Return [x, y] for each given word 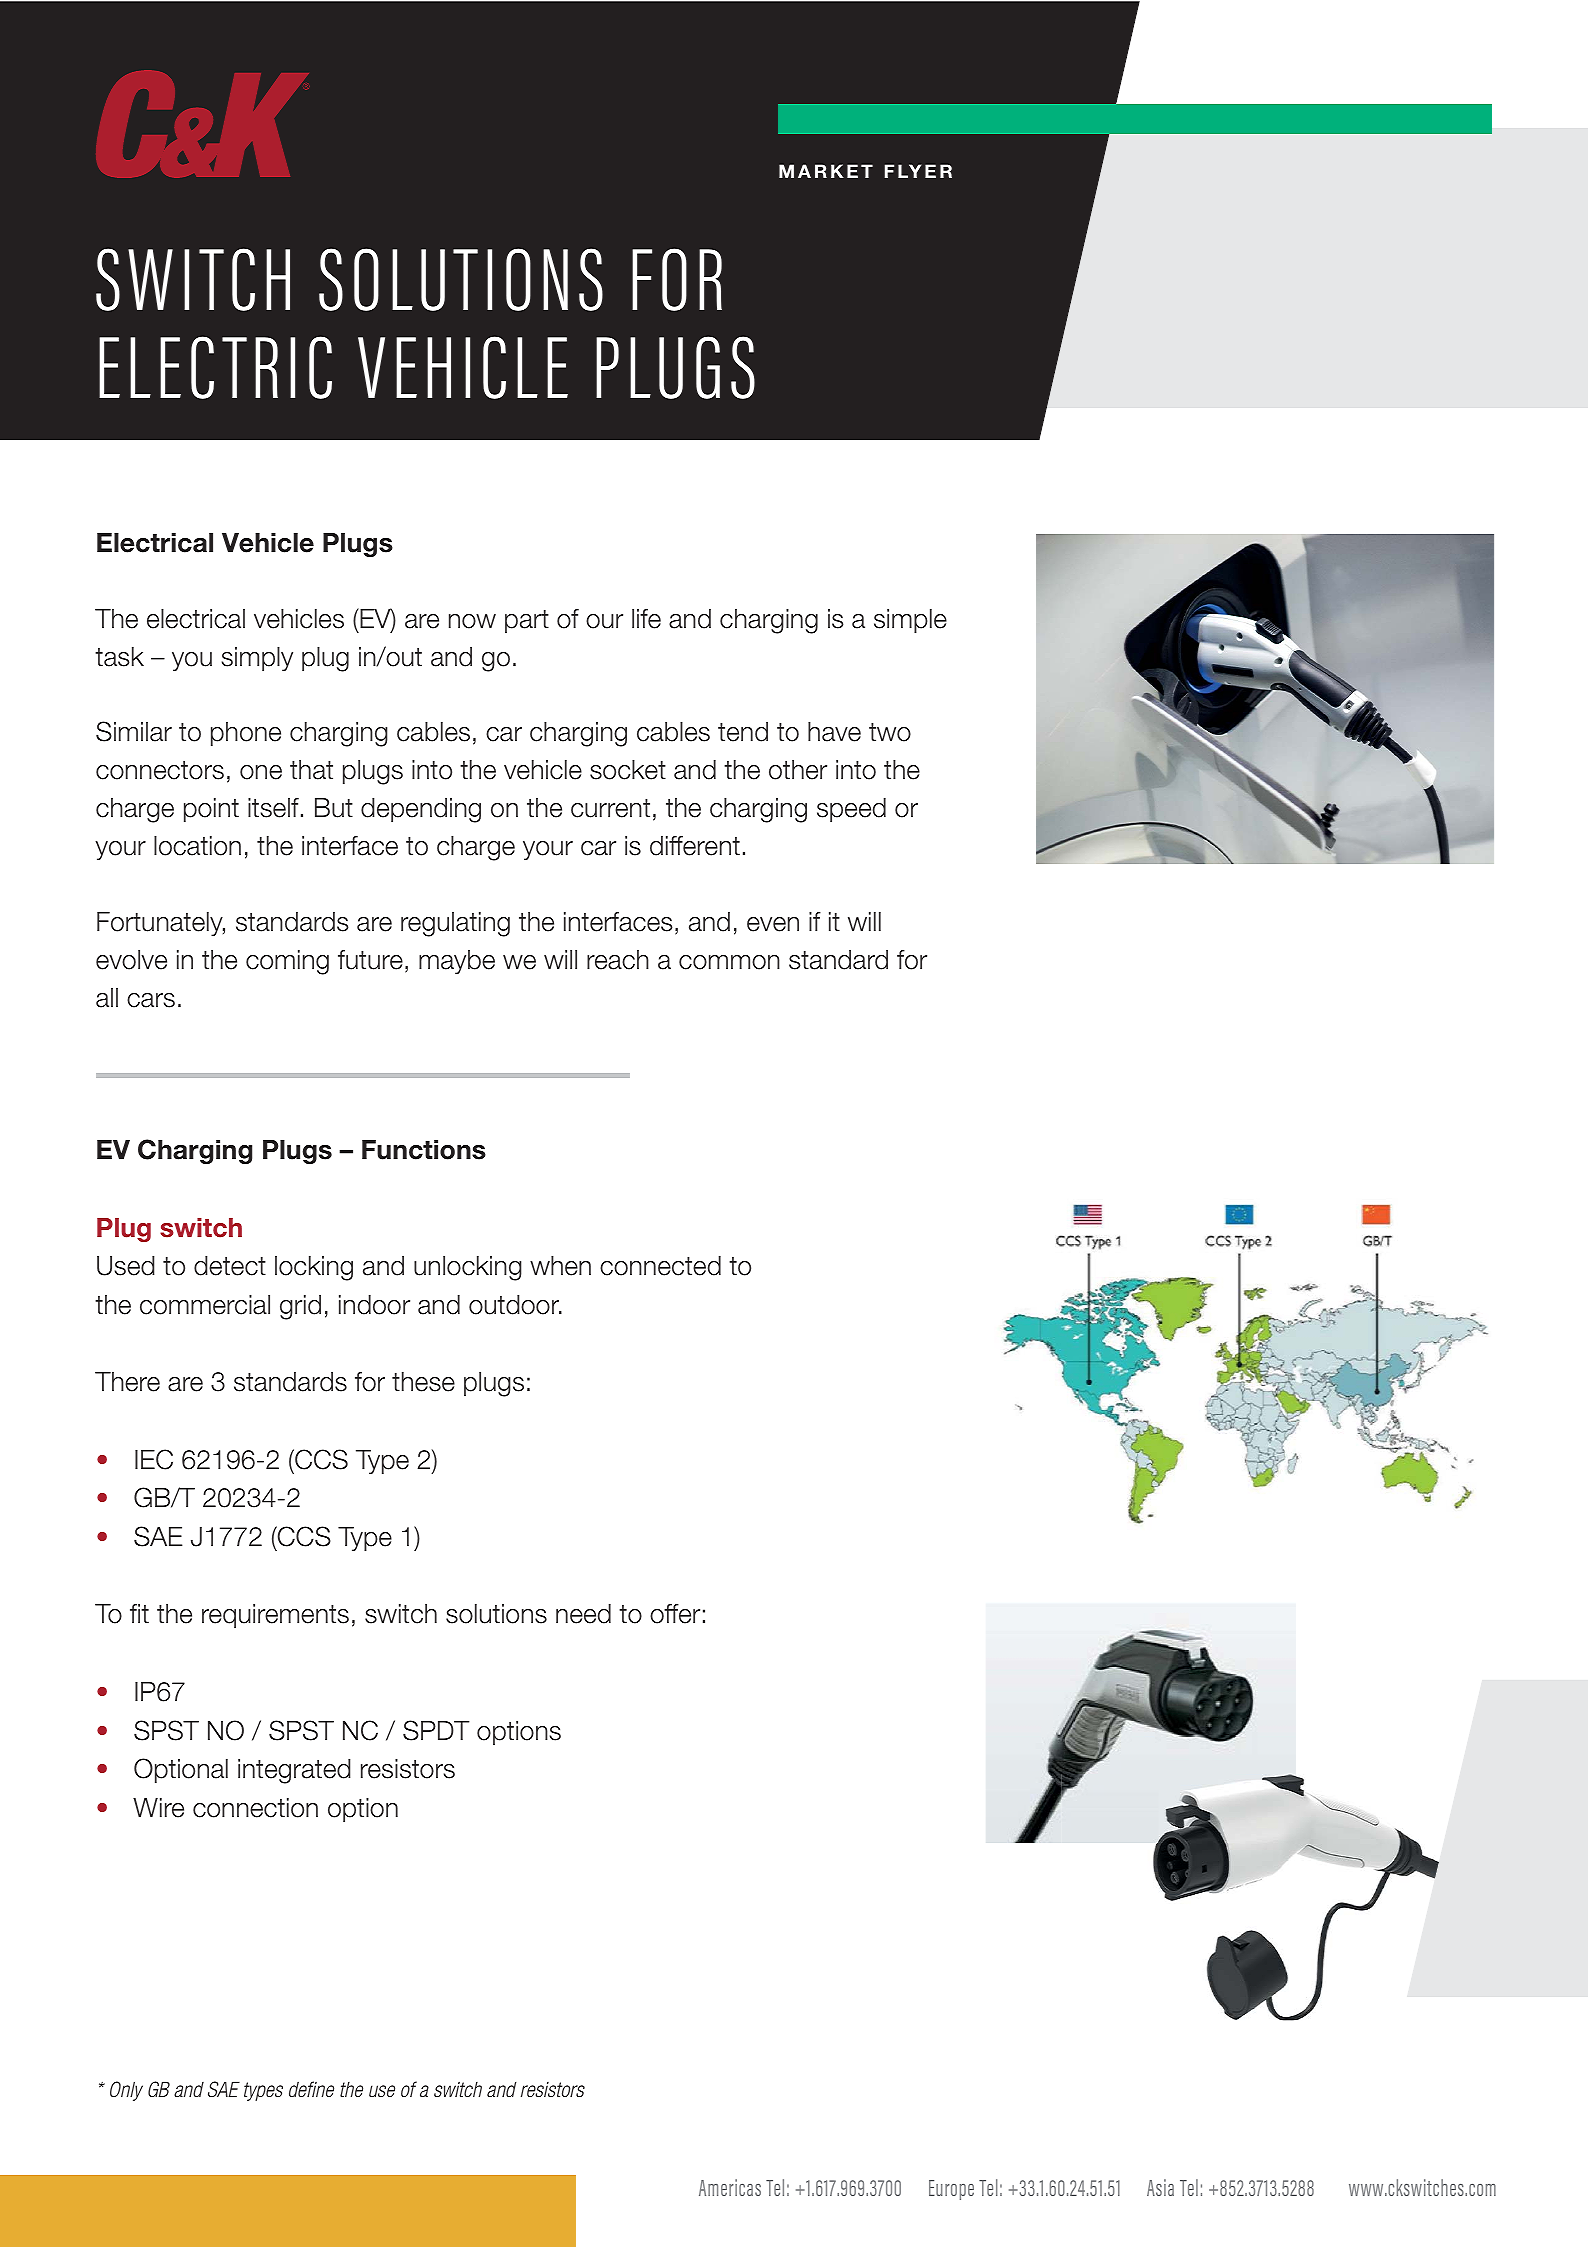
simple [910, 621]
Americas [730, 2187]
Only [126, 2091]
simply [257, 659]
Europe [951, 2190]
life [646, 619]
